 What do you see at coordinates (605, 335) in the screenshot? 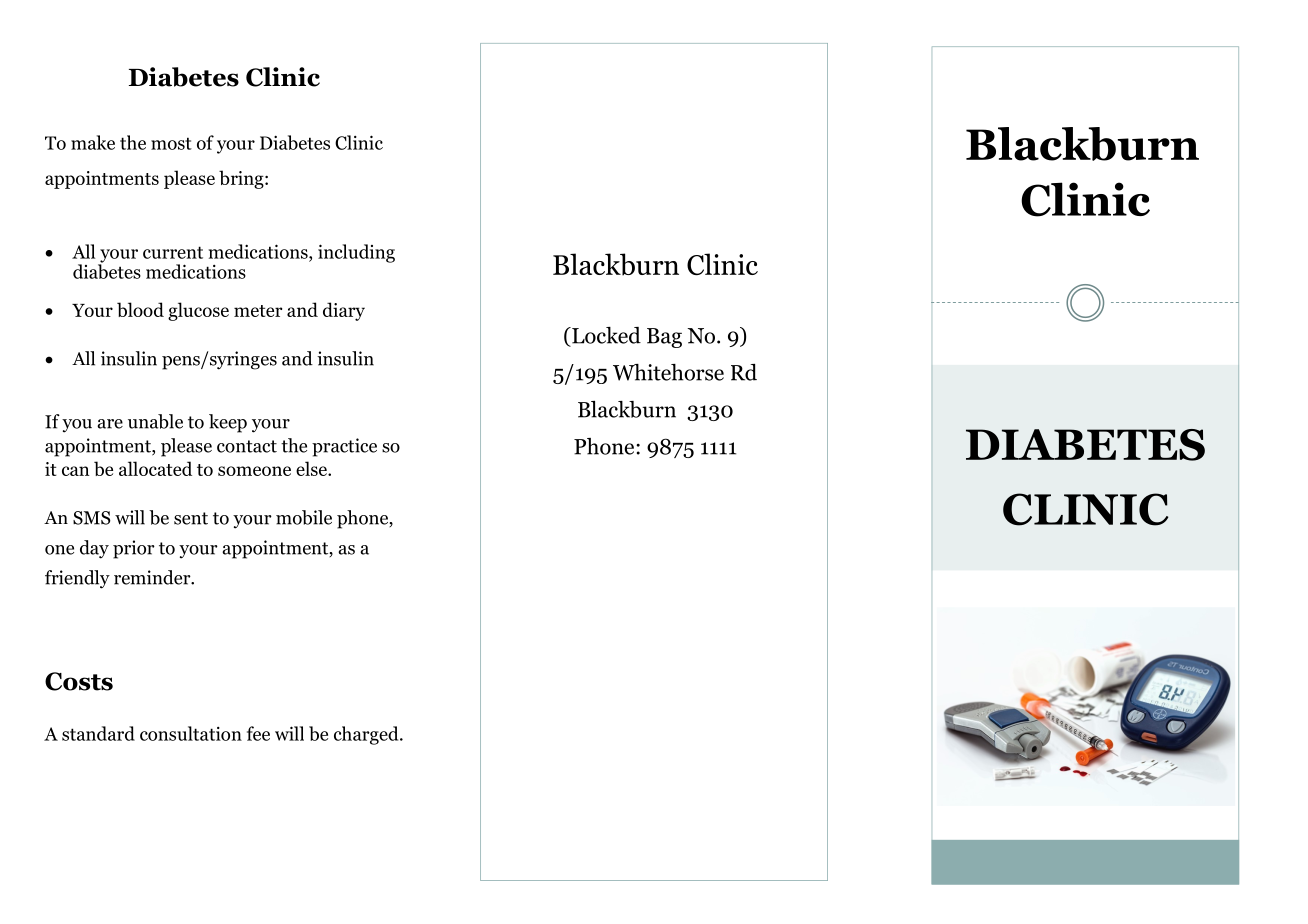
I see `Locked` at bounding box center [605, 335].
